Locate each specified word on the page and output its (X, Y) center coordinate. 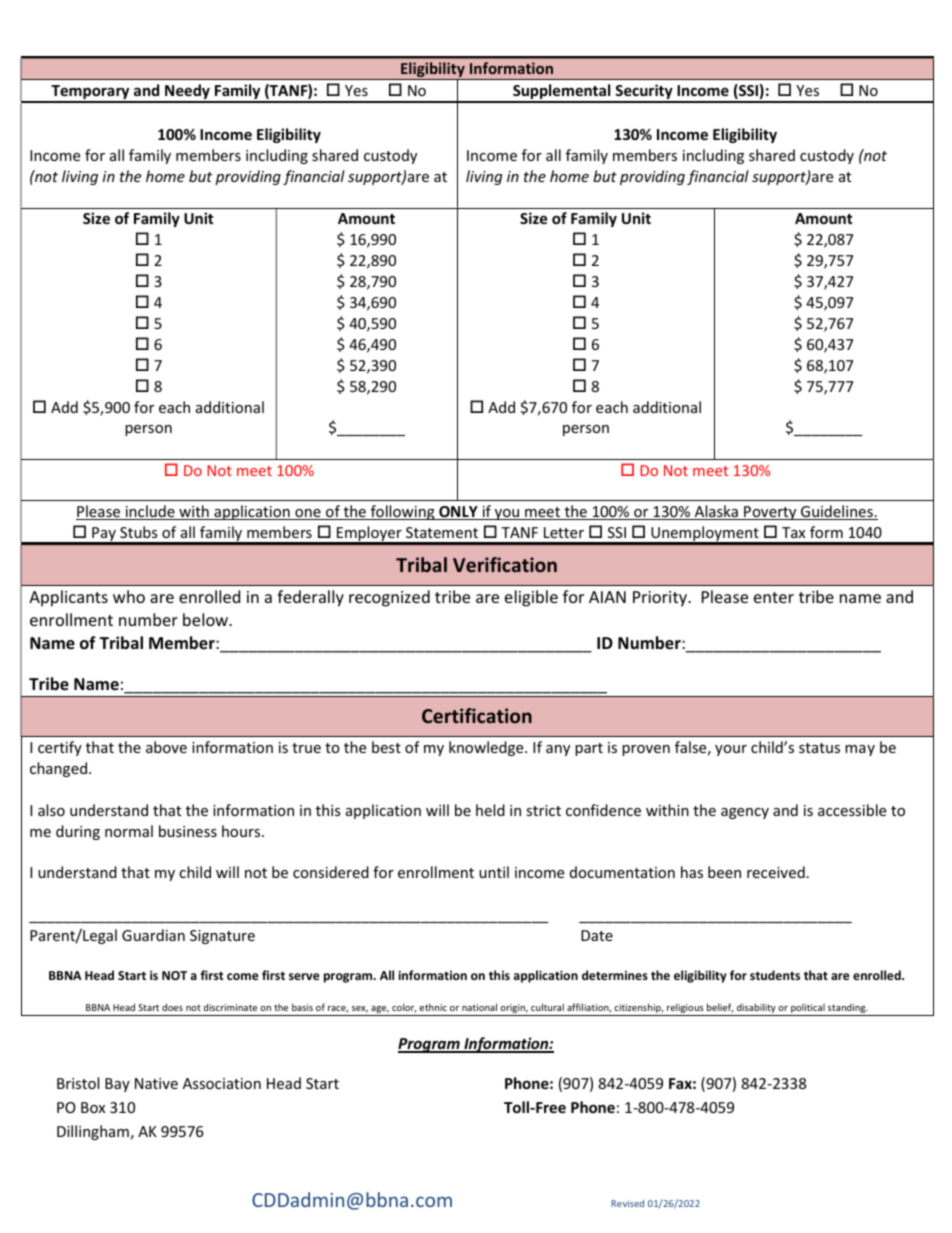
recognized (389, 598)
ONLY (458, 513)
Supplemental (562, 93)
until (494, 872)
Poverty (770, 513)
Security (644, 93)
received (776, 872)
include (150, 512)
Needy (187, 93)
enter (774, 597)
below (207, 619)
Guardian (153, 935)
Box (93, 1107)
